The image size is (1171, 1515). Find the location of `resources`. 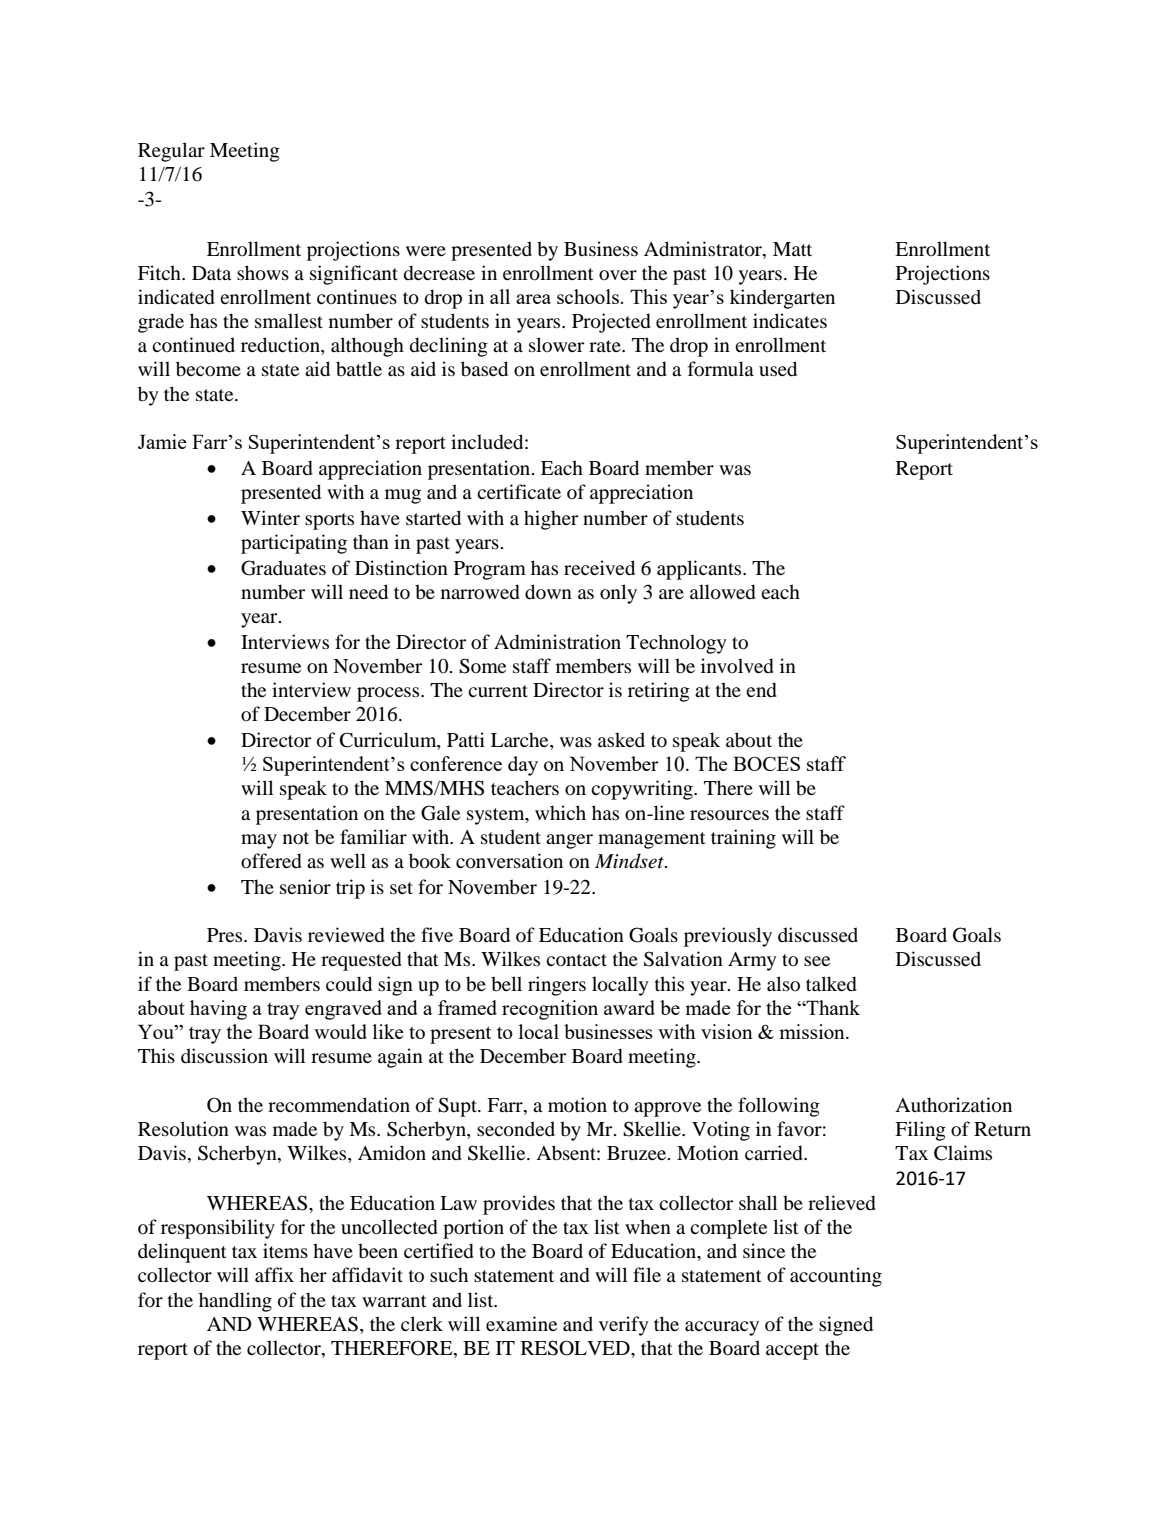

resources is located at coordinates (729, 815).
